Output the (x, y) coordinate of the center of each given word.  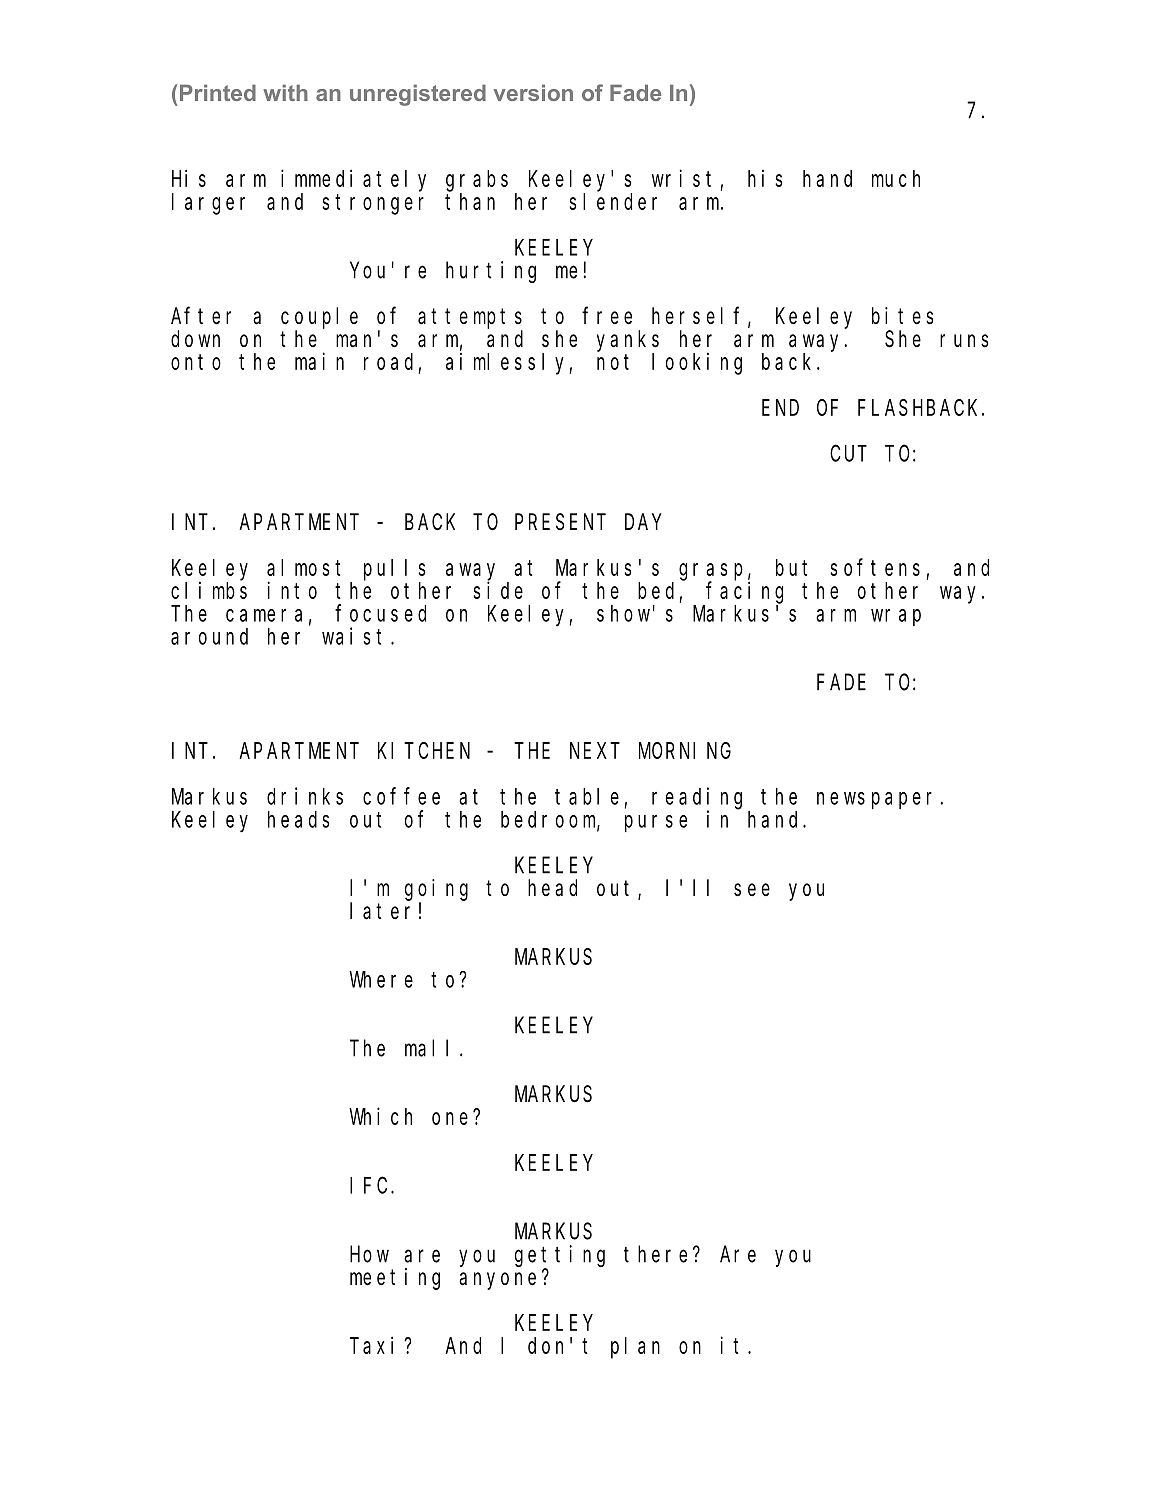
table (587, 796)
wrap (896, 617)
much (896, 178)
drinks (305, 796)
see (752, 890)
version (533, 93)
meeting (395, 1279)
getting (560, 1256)
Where (381, 979)
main (319, 361)
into (292, 590)
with (285, 93)
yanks (628, 341)
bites (903, 316)
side (498, 590)
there (655, 1254)
